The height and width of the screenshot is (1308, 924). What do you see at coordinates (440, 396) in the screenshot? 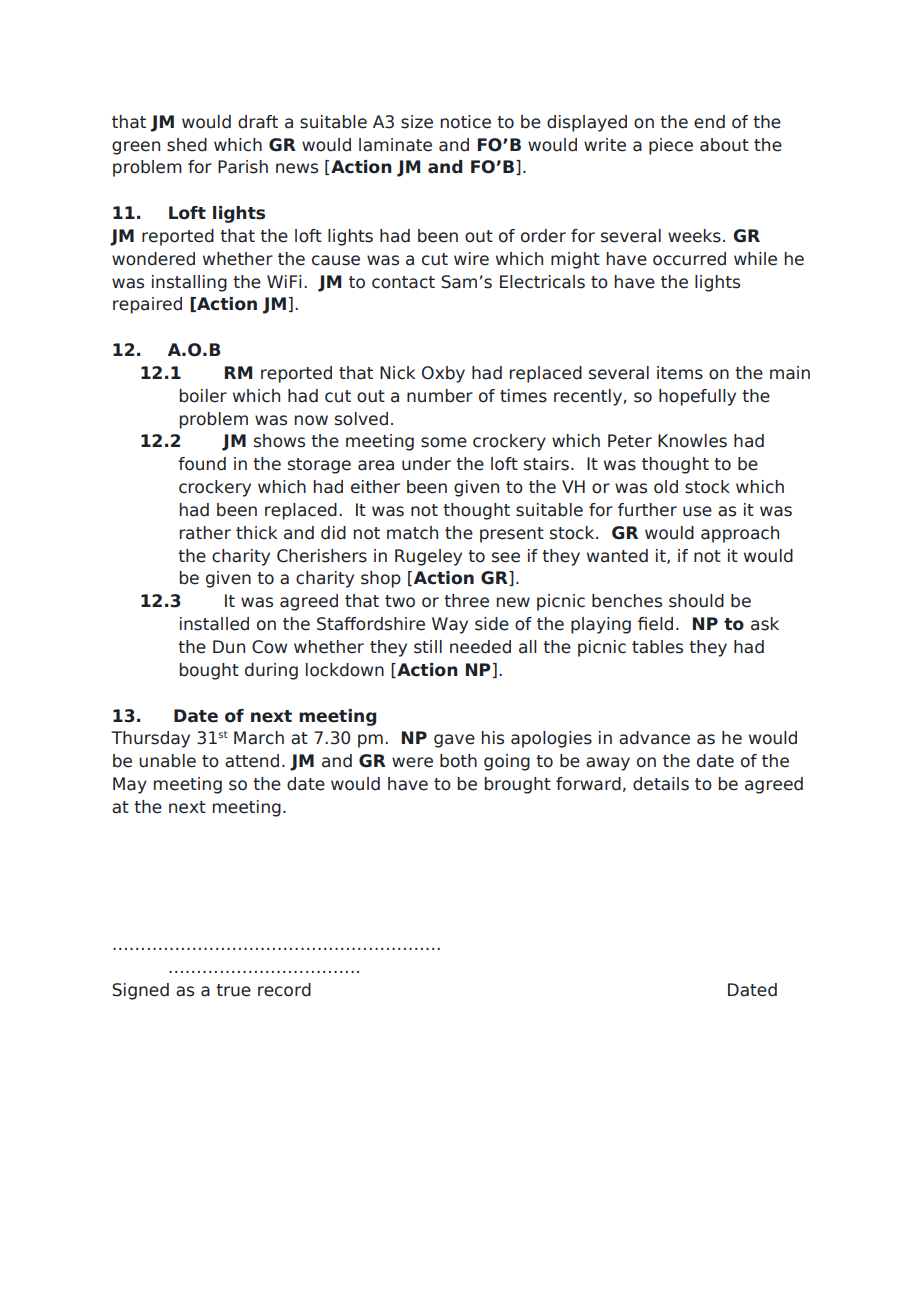
I see `number` at bounding box center [440, 396].
